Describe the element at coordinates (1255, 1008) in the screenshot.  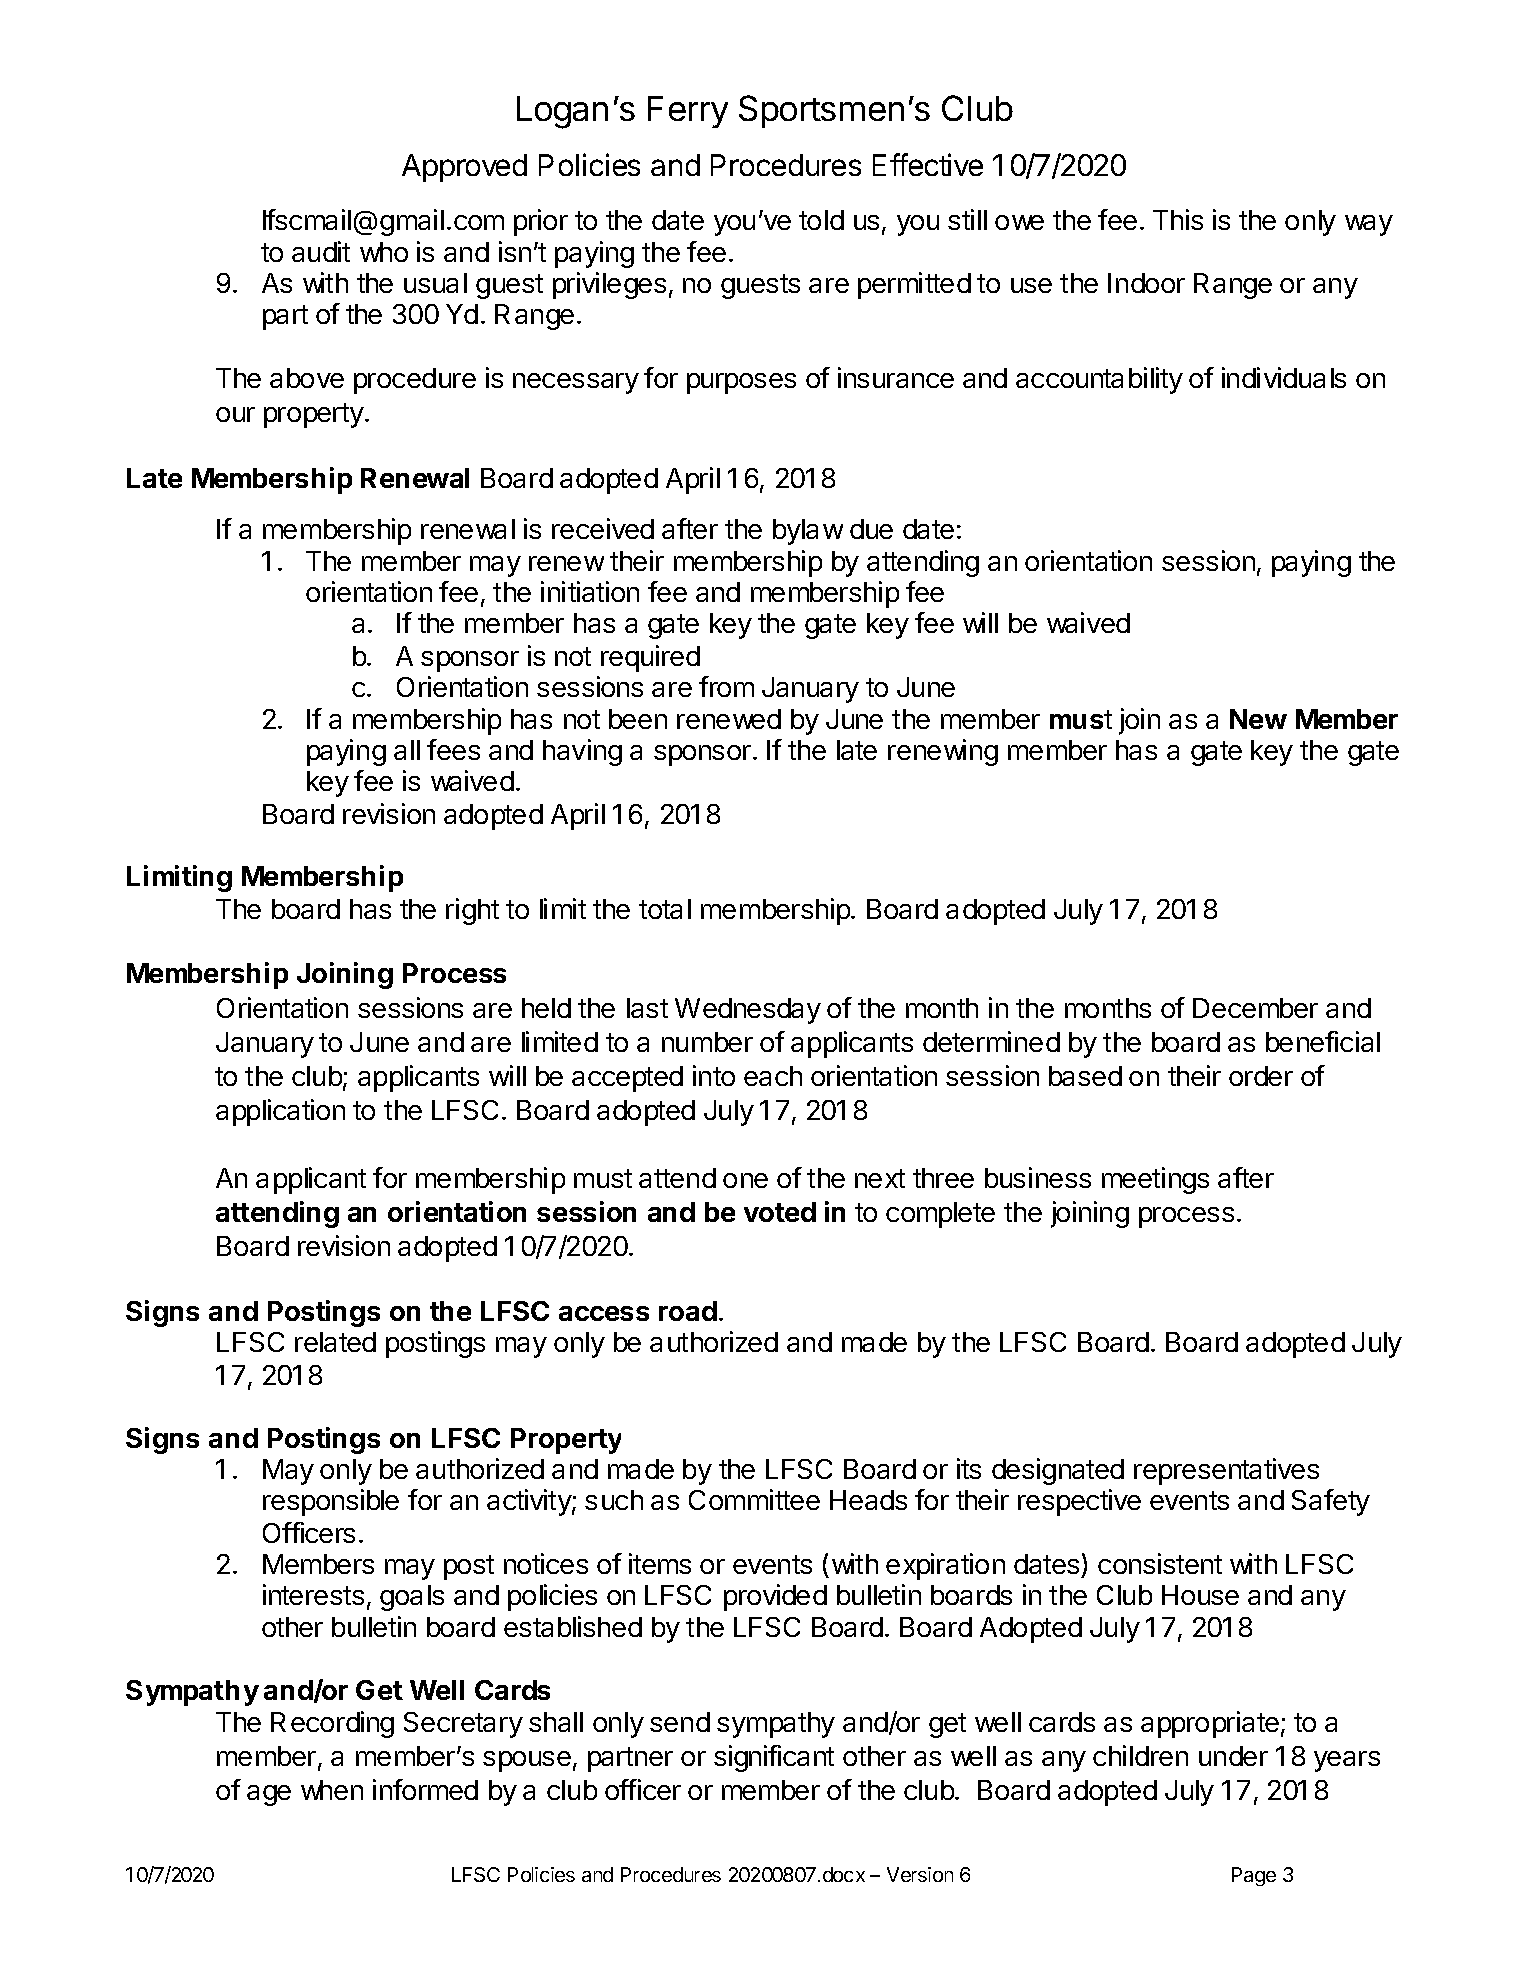
I see `December` at that location.
